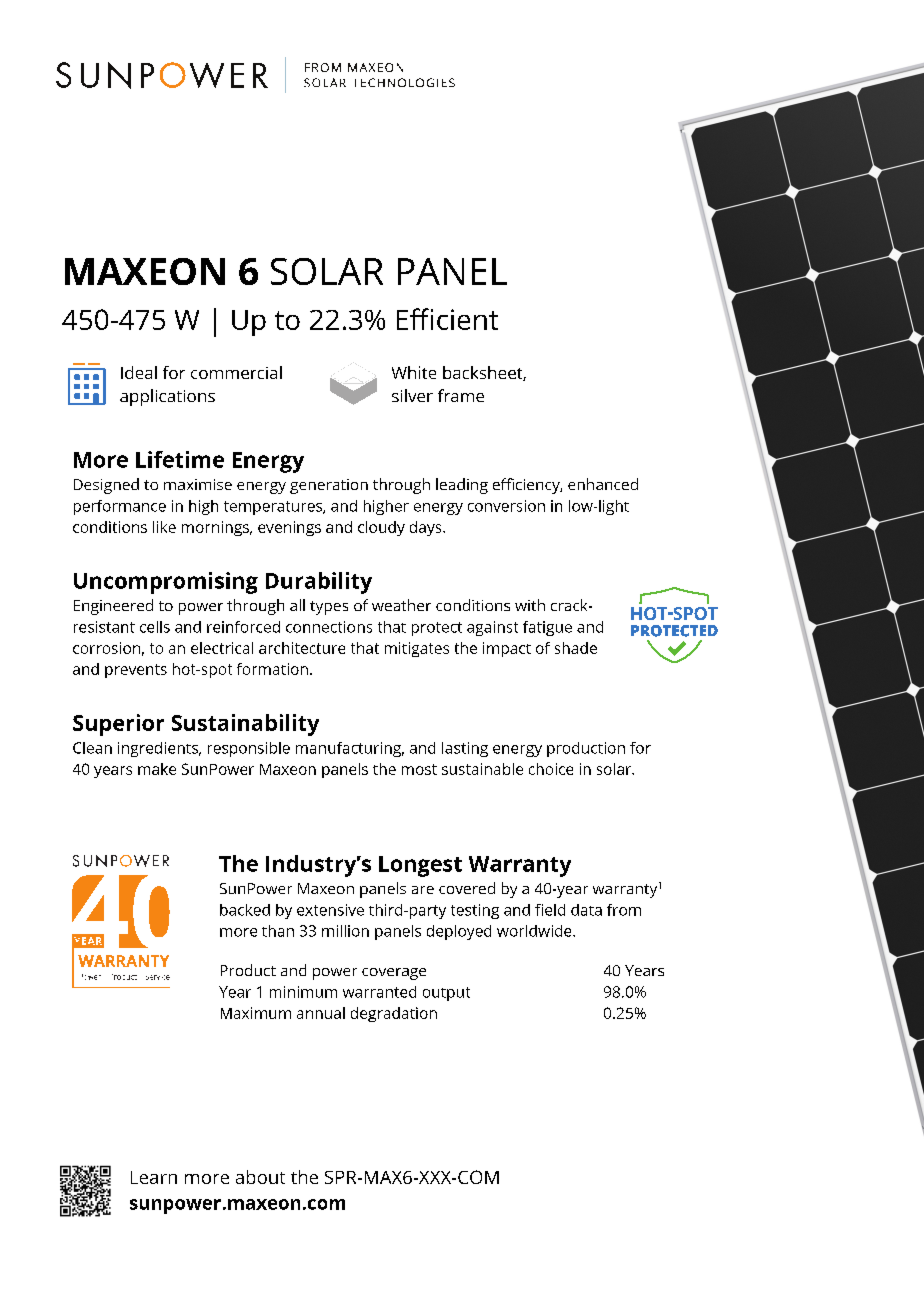 The image size is (924, 1308). I want to click on backed, so click(245, 910).
